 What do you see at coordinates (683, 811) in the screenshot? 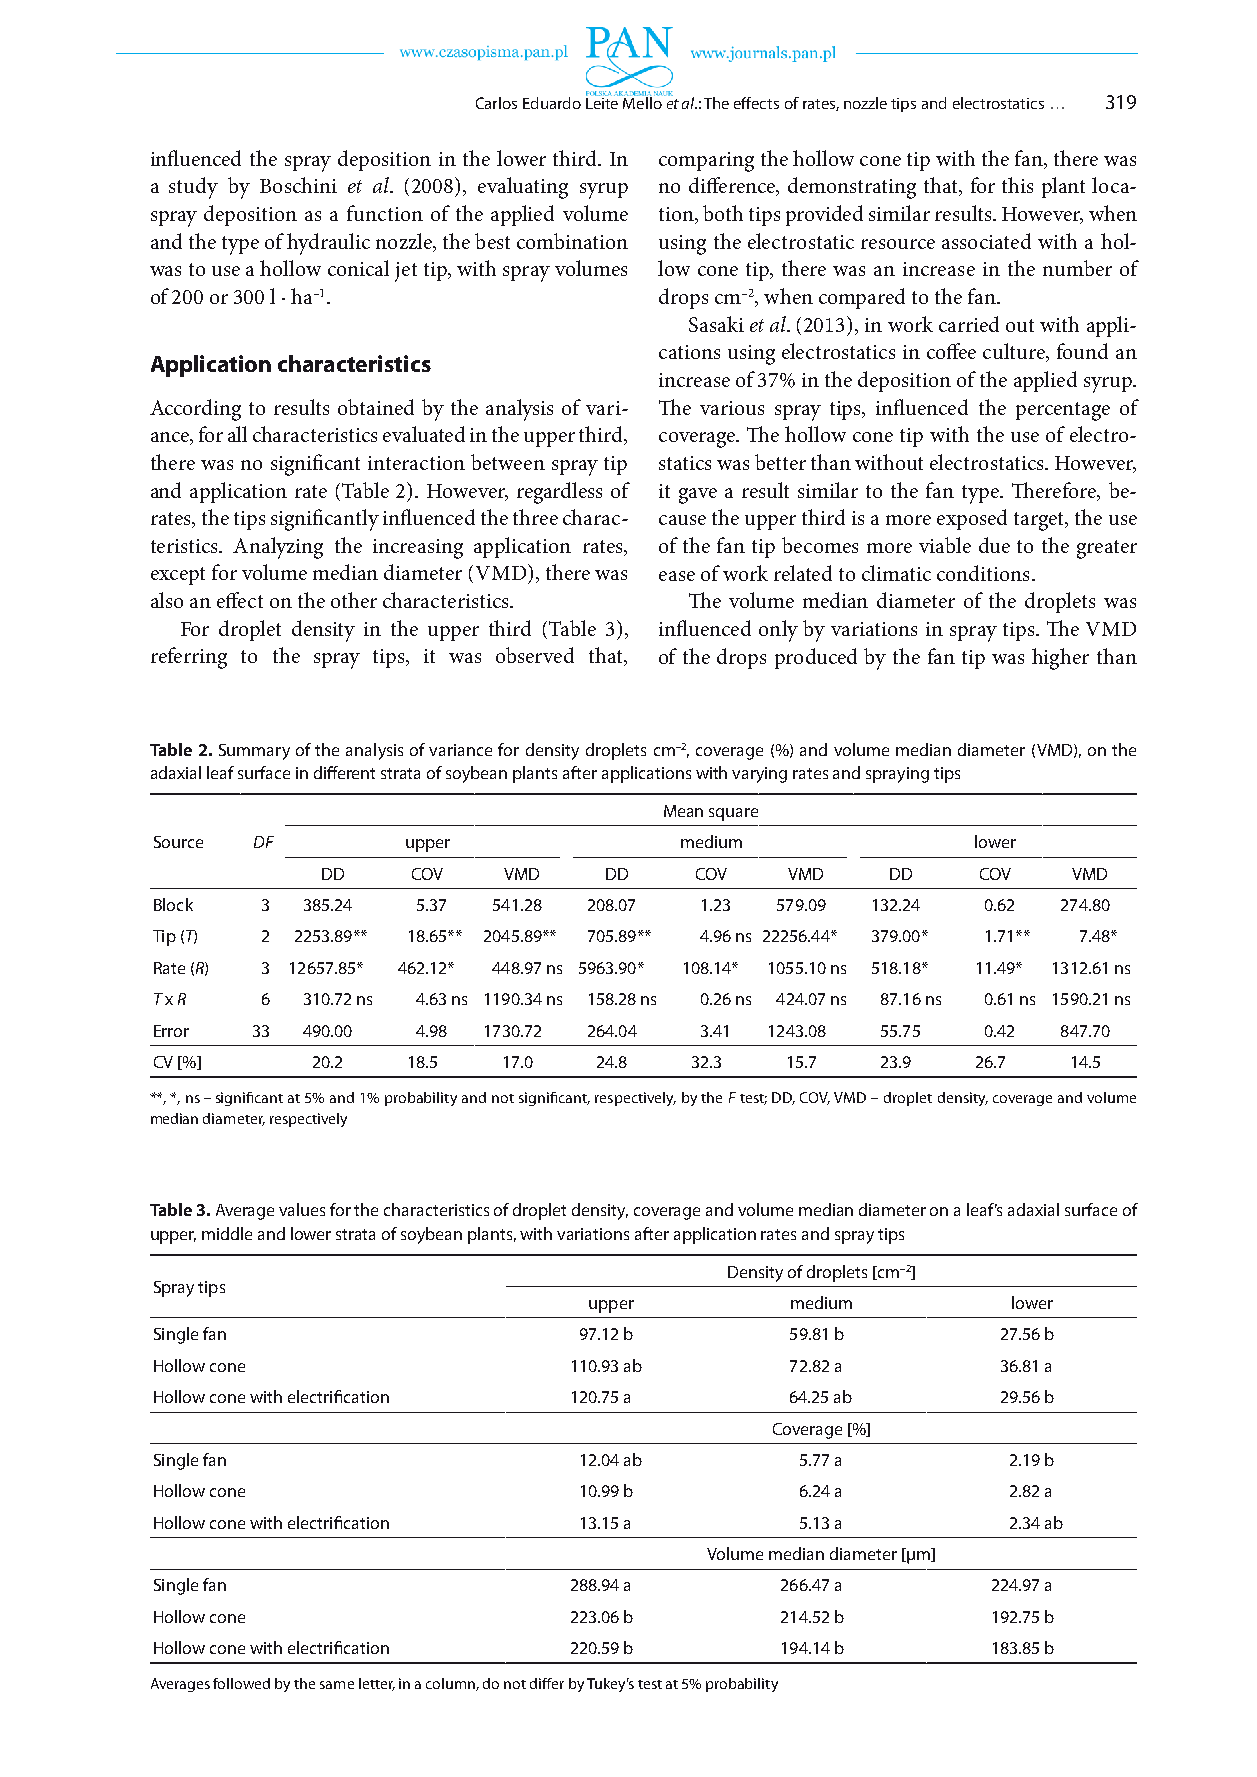
I see `Mean` at bounding box center [683, 811].
